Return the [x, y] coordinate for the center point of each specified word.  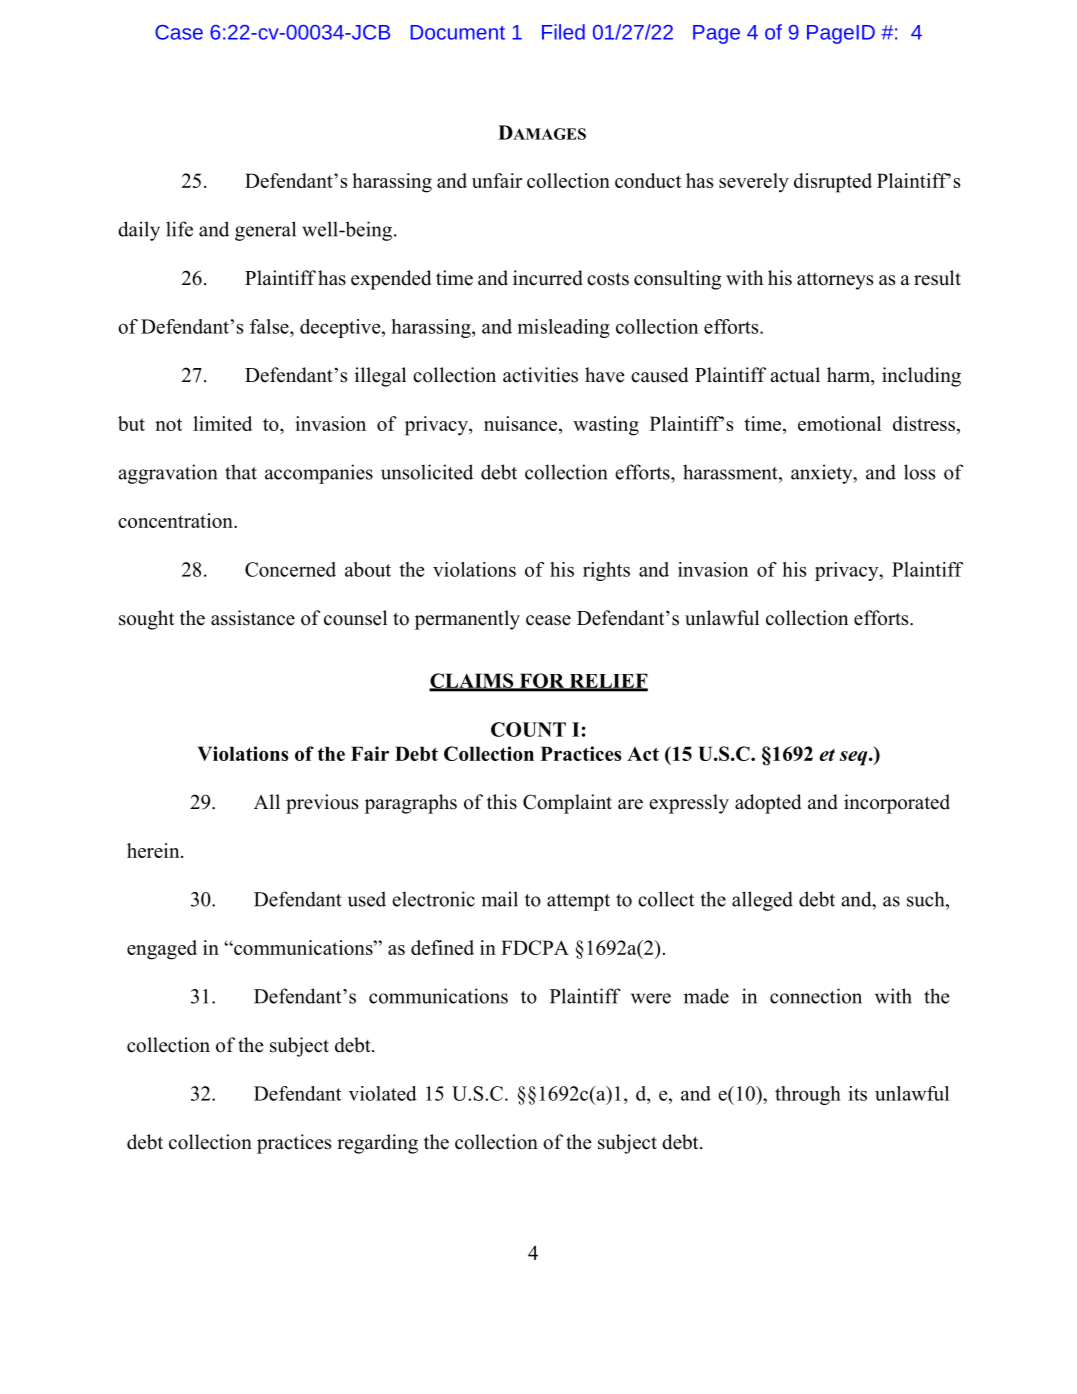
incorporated [897, 804]
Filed [563, 32]
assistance [253, 618]
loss [919, 472]
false [270, 326]
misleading [564, 328]
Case [179, 32]
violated [383, 1093]
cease [548, 620]
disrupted [833, 183]
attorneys [835, 281]
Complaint [567, 804]
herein [154, 850]
